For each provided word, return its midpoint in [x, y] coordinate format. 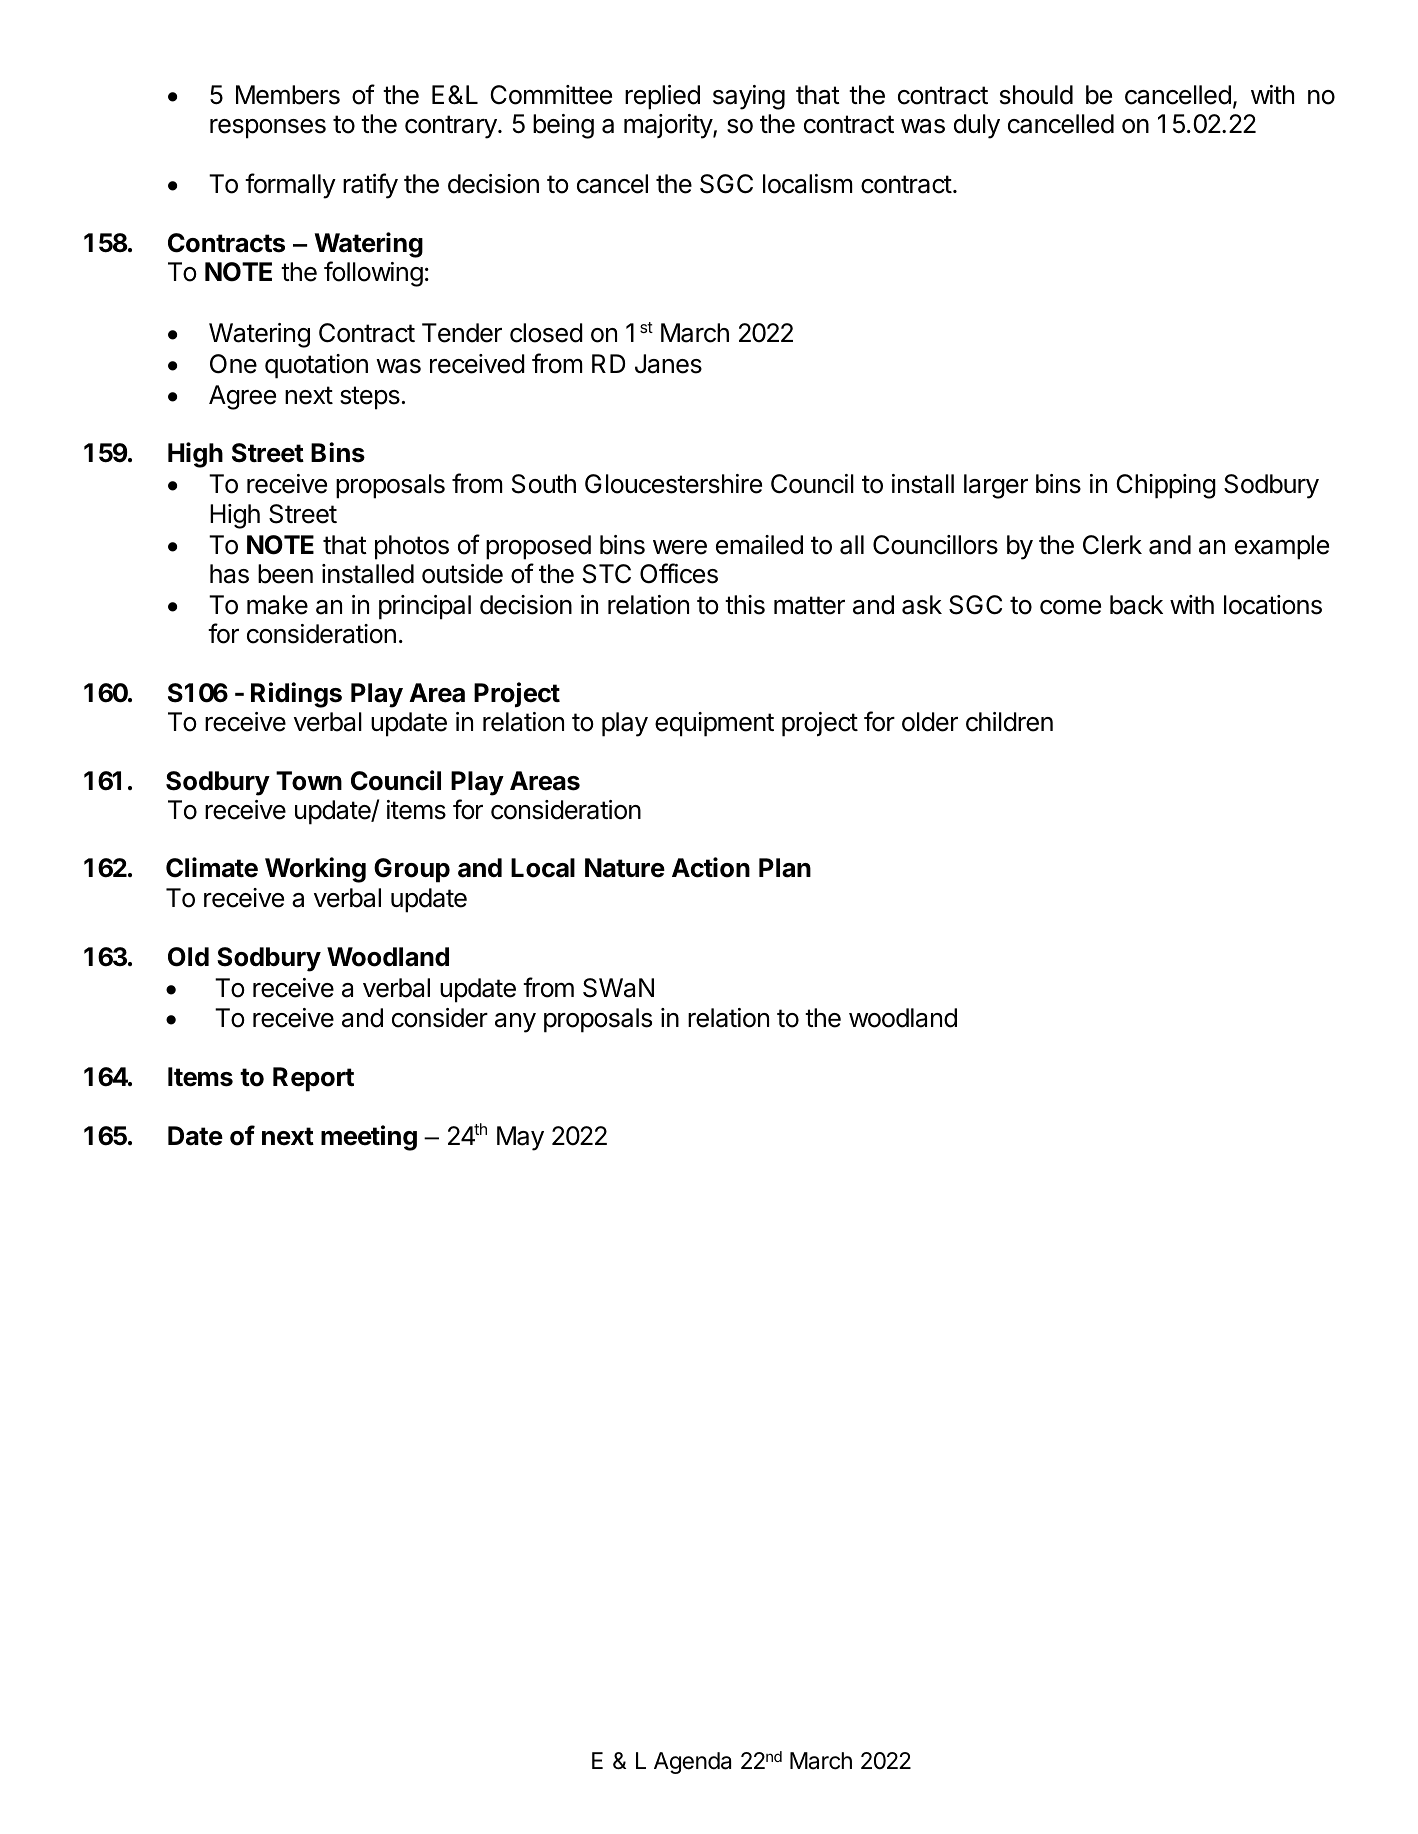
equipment [714, 724]
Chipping [1166, 486]
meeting [369, 1138]
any [515, 1023]
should [1036, 95]
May [520, 1138]
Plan [785, 868]
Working [315, 870]
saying [749, 97]
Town [309, 781]
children [1009, 722]
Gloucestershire [673, 484]
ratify [370, 186]
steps [370, 398]
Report [313, 1079]
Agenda [692, 1763]
